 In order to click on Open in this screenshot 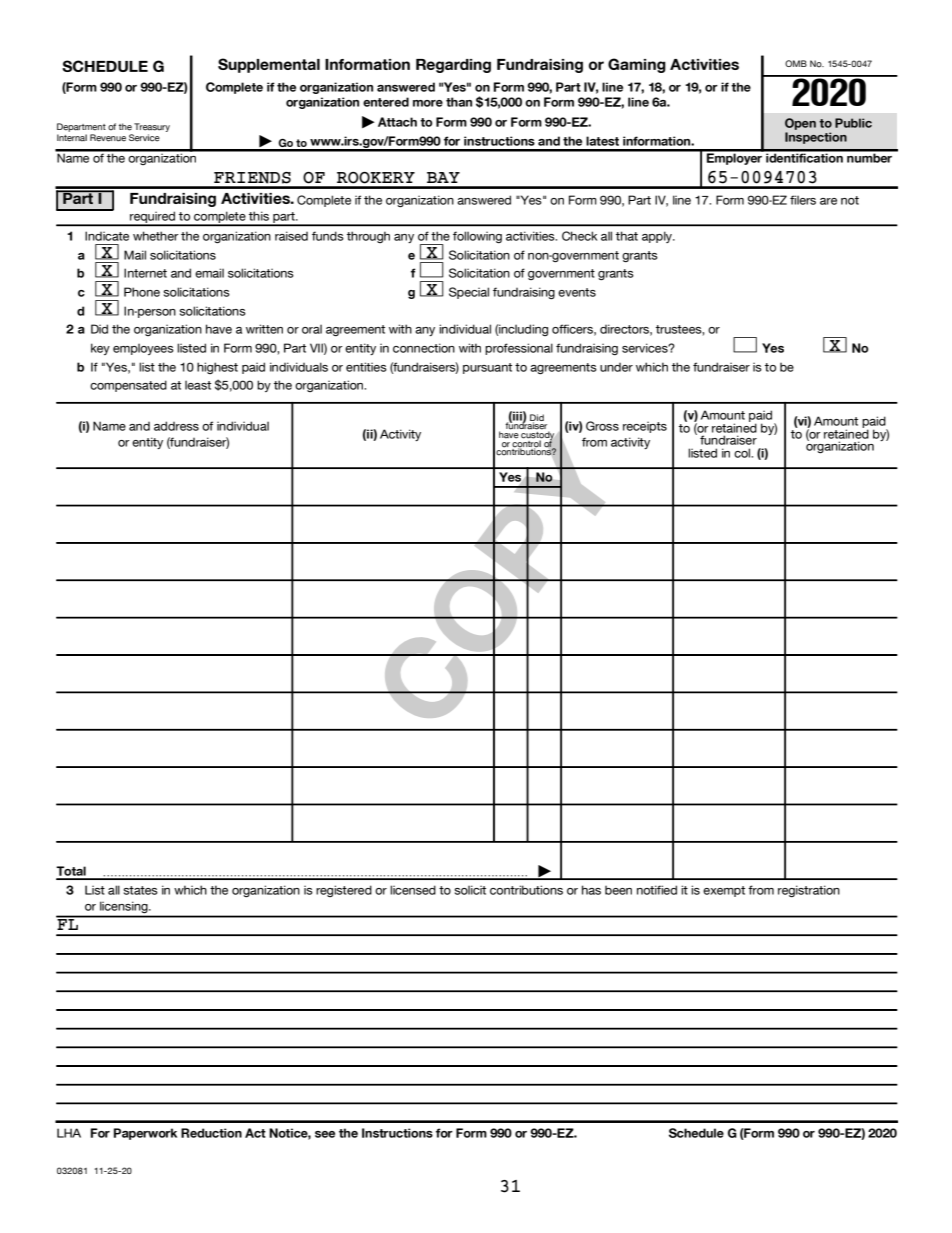, I will do `click(800, 124)`.
